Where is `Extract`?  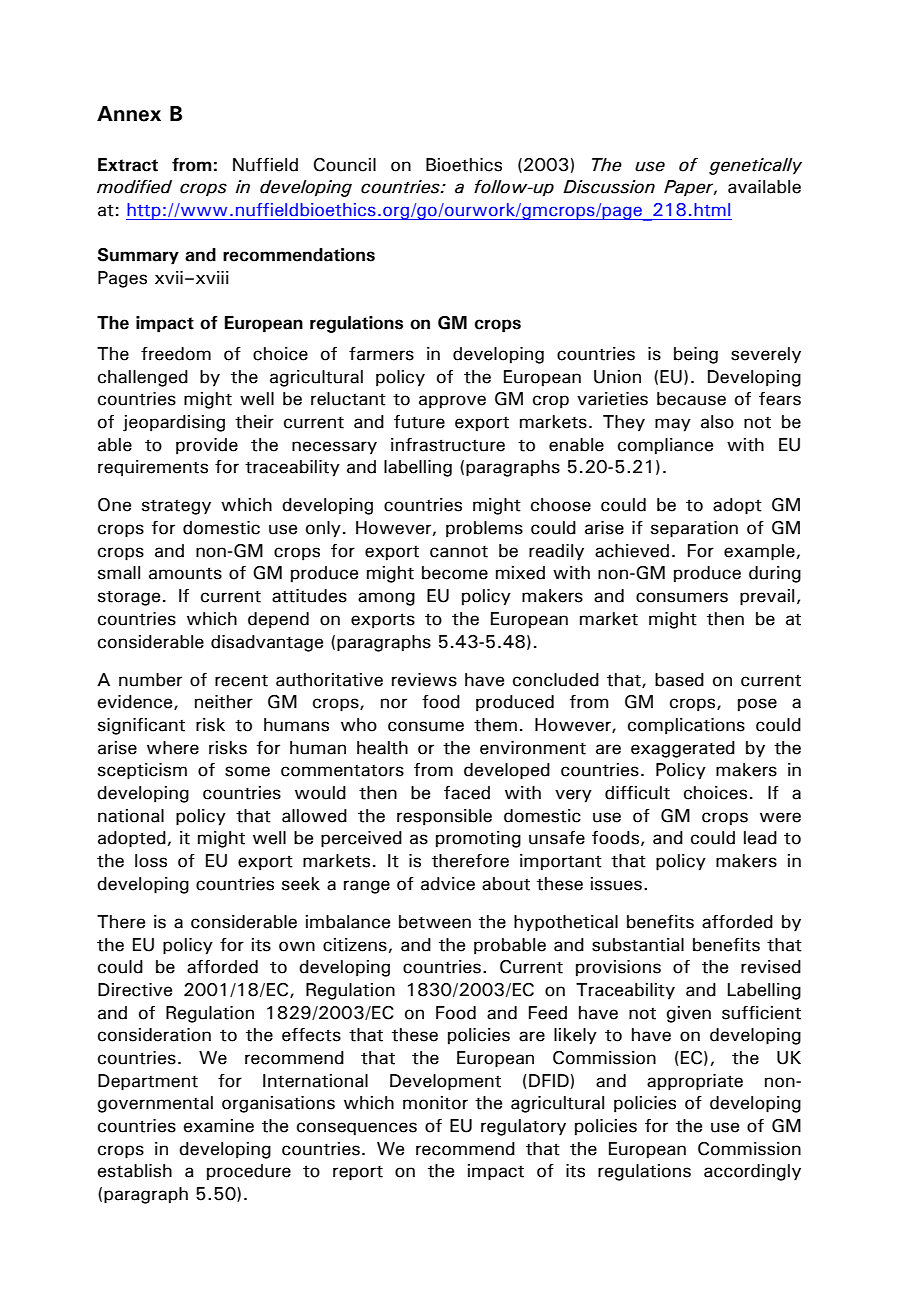
Extract is located at coordinates (128, 165).
